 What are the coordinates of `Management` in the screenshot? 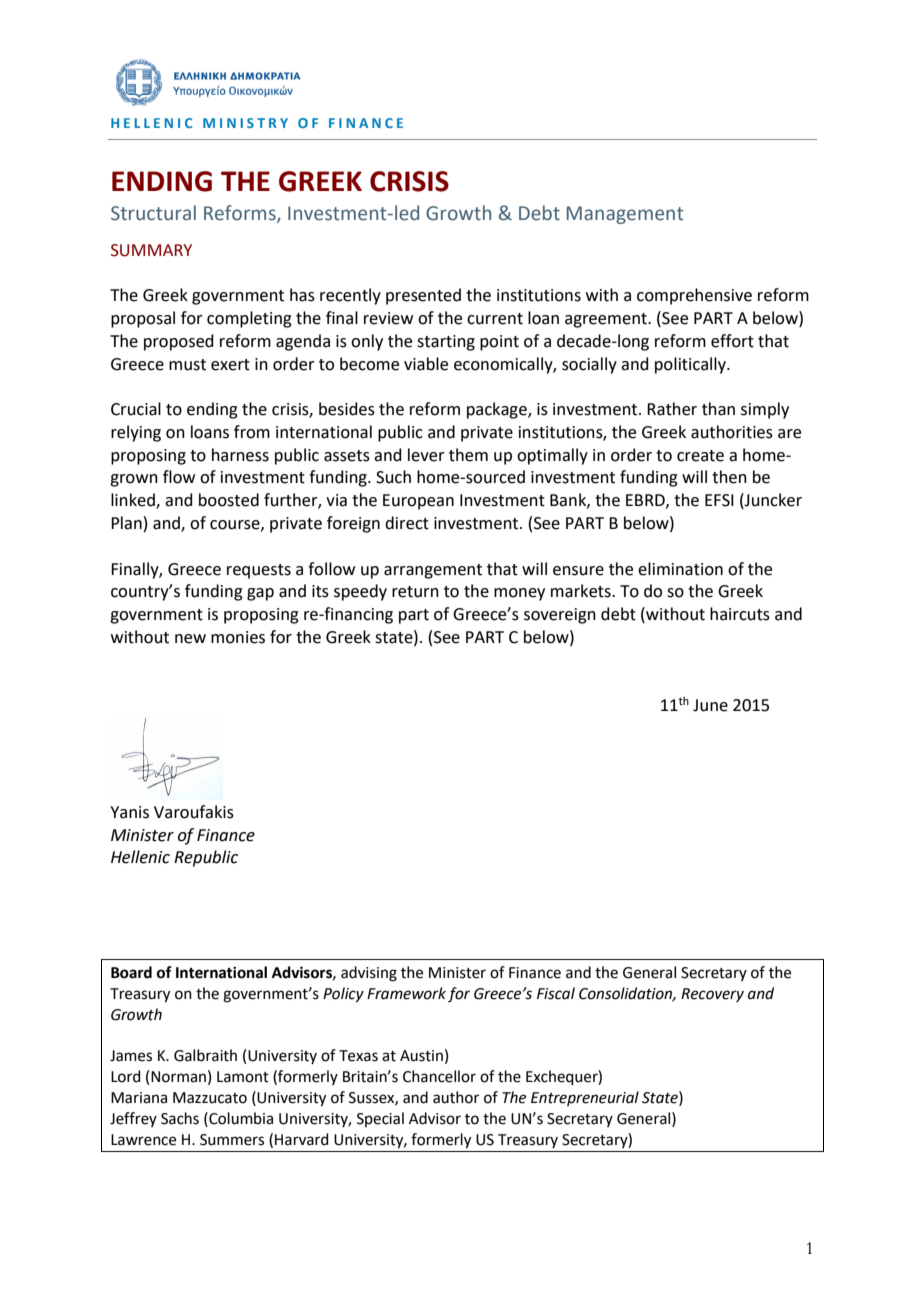 It's located at (625, 215).
